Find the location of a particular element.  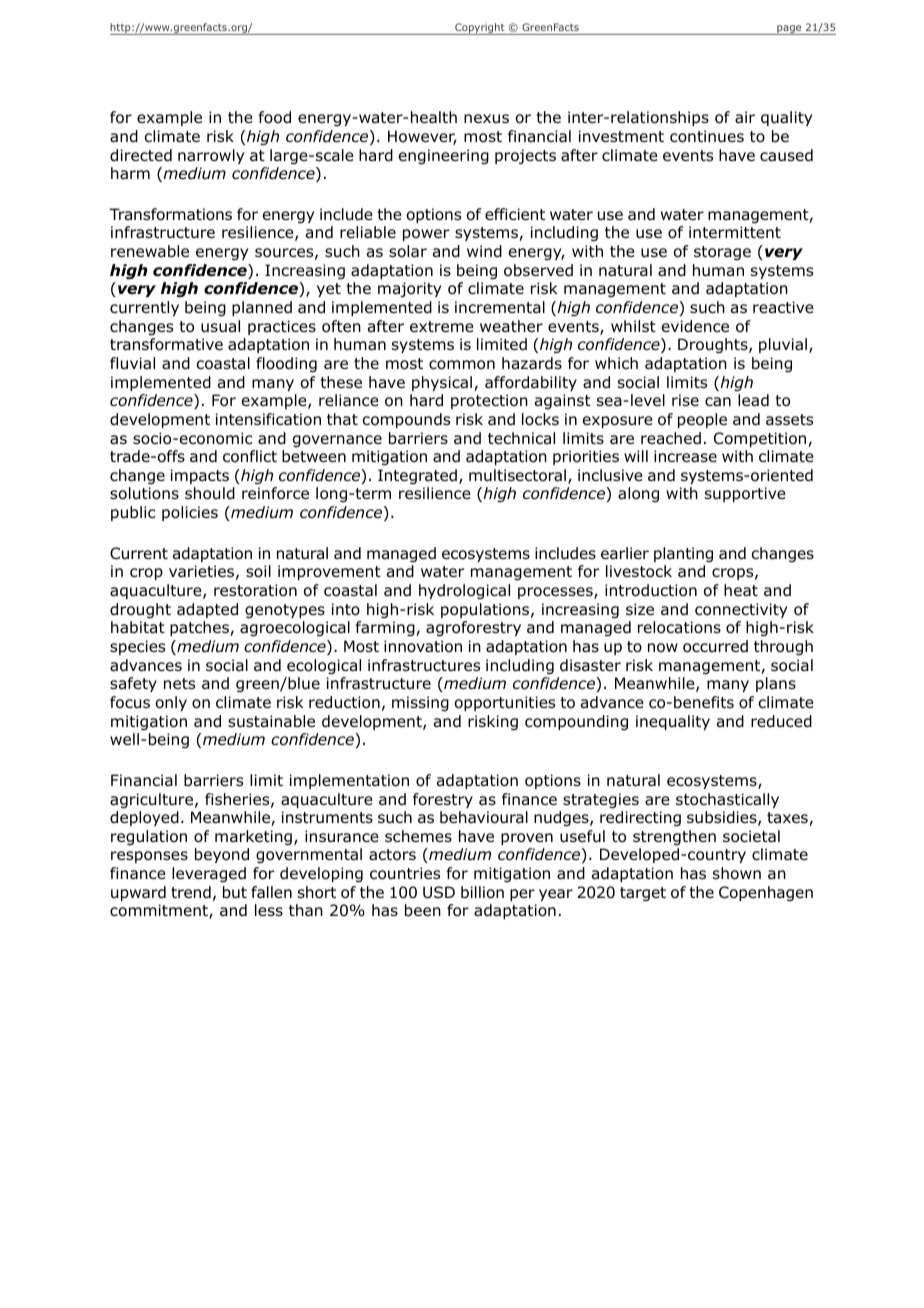

leveraged is located at coordinates (209, 874).
